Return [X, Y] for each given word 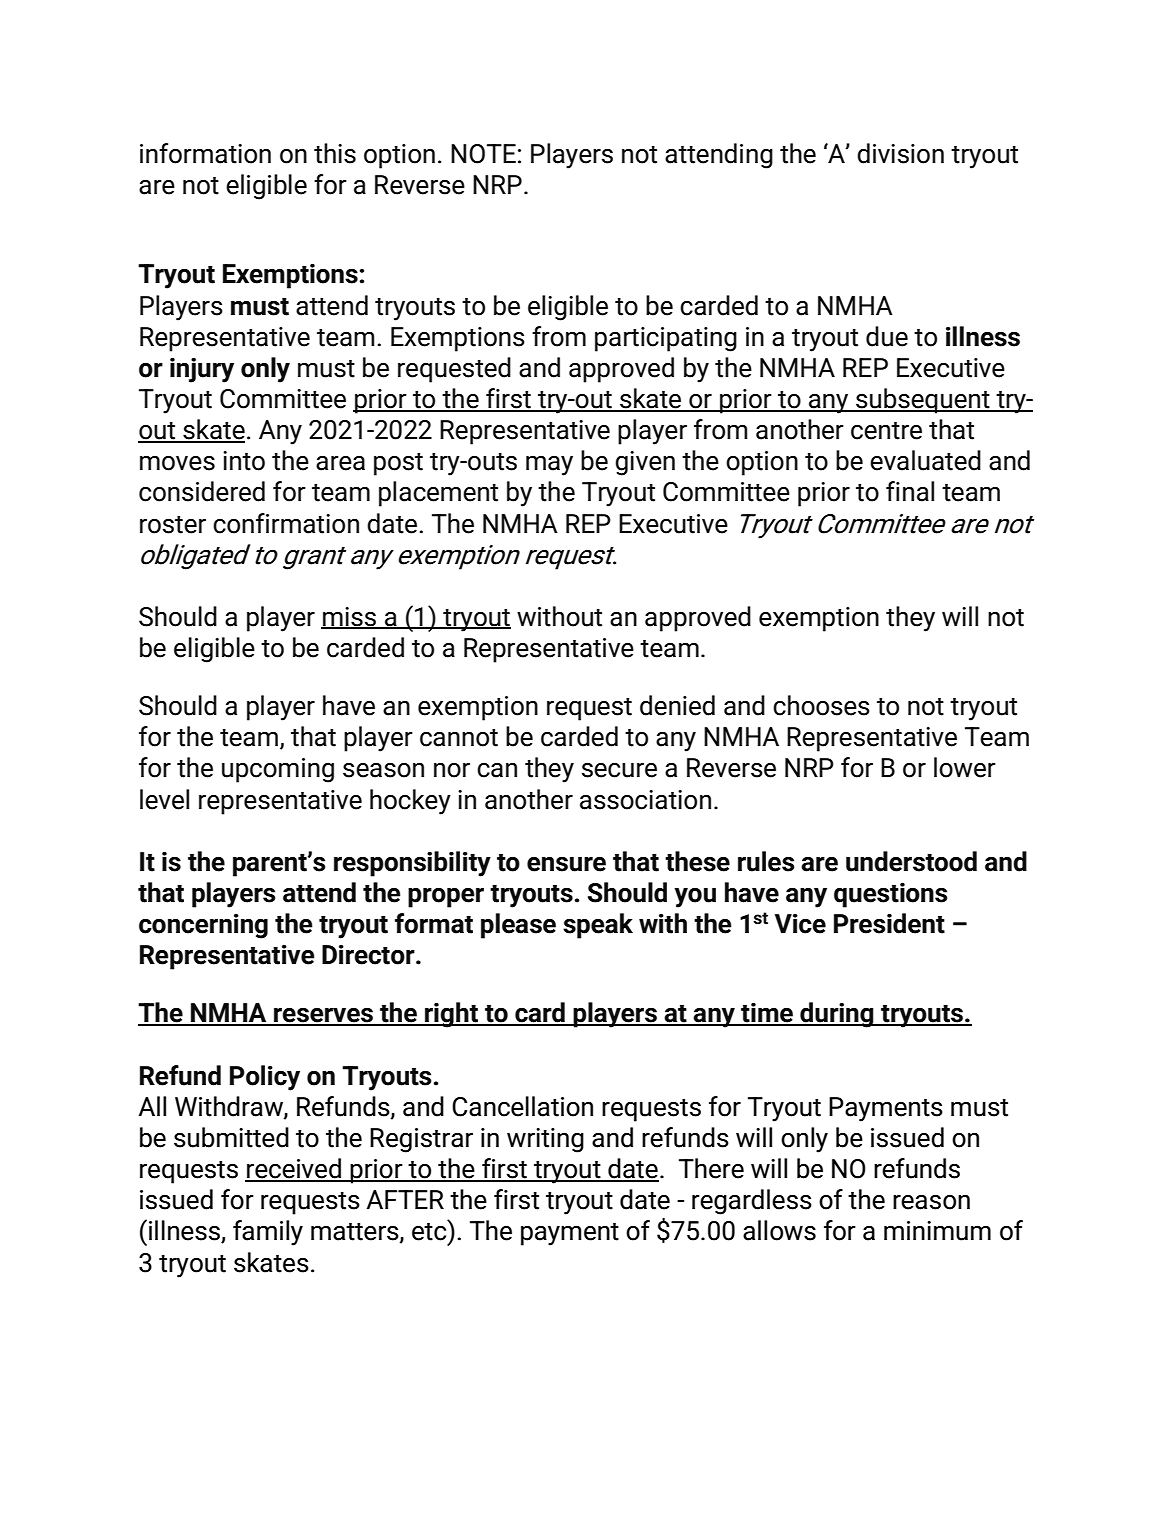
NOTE [483, 154]
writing [545, 1140]
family [268, 1233]
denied [677, 705]
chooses [821, 705]
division [900, 153]
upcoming [278, 770]
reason [931, 1202]
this [335, 153]
